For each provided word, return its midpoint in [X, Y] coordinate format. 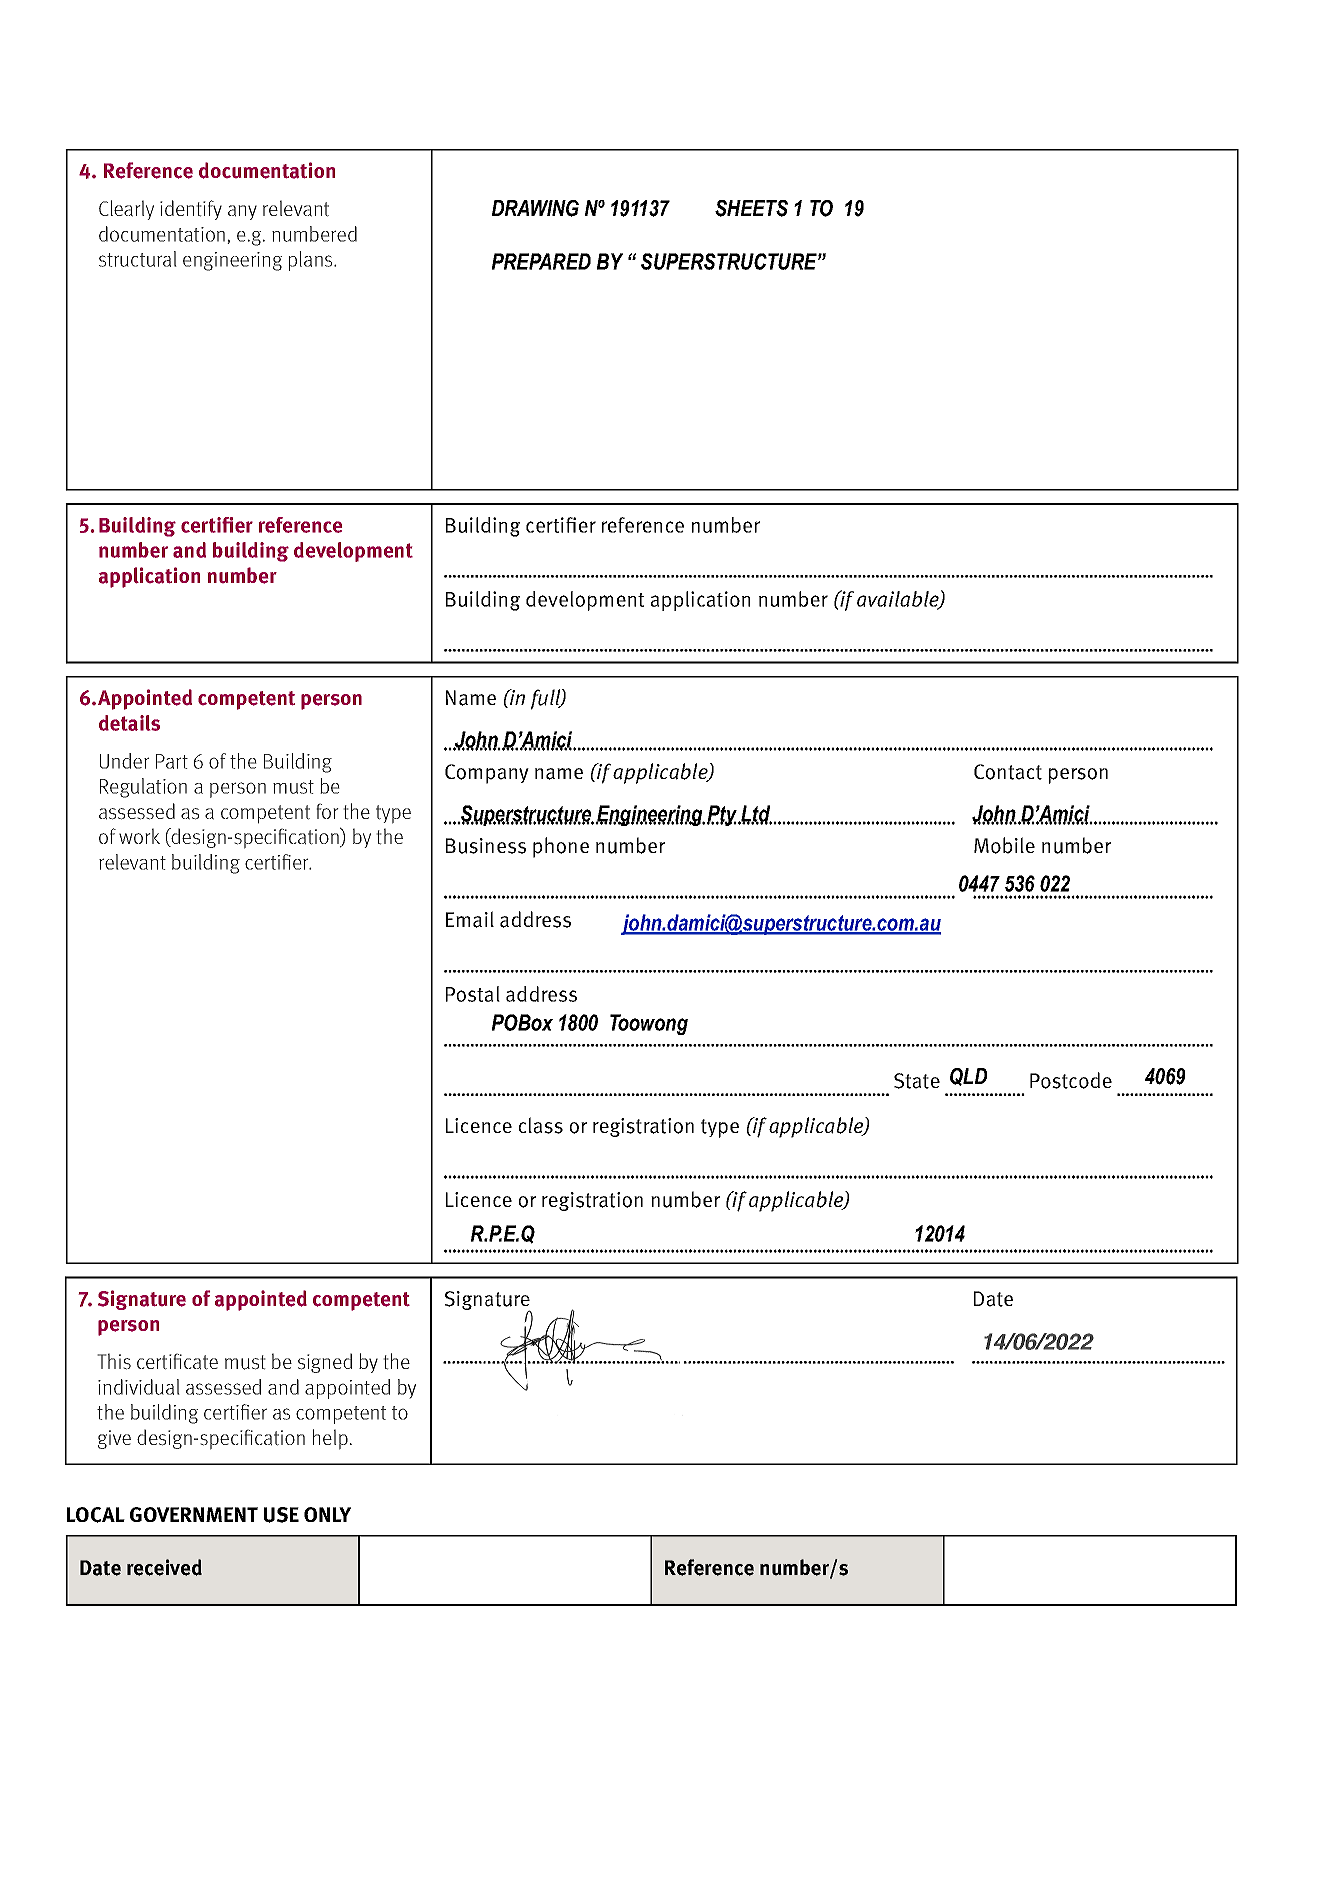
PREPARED [541, 261]
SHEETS [751, 208]
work [139, 836]
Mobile [1004, 845]
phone [561, 847]
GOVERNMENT [194, 1514]
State [917, 1081]
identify [191, 210]
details [129, 723]
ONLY [327, 1514]
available [899, 600]
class [541, 1125]
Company [487, 774]
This [114, 1361]
